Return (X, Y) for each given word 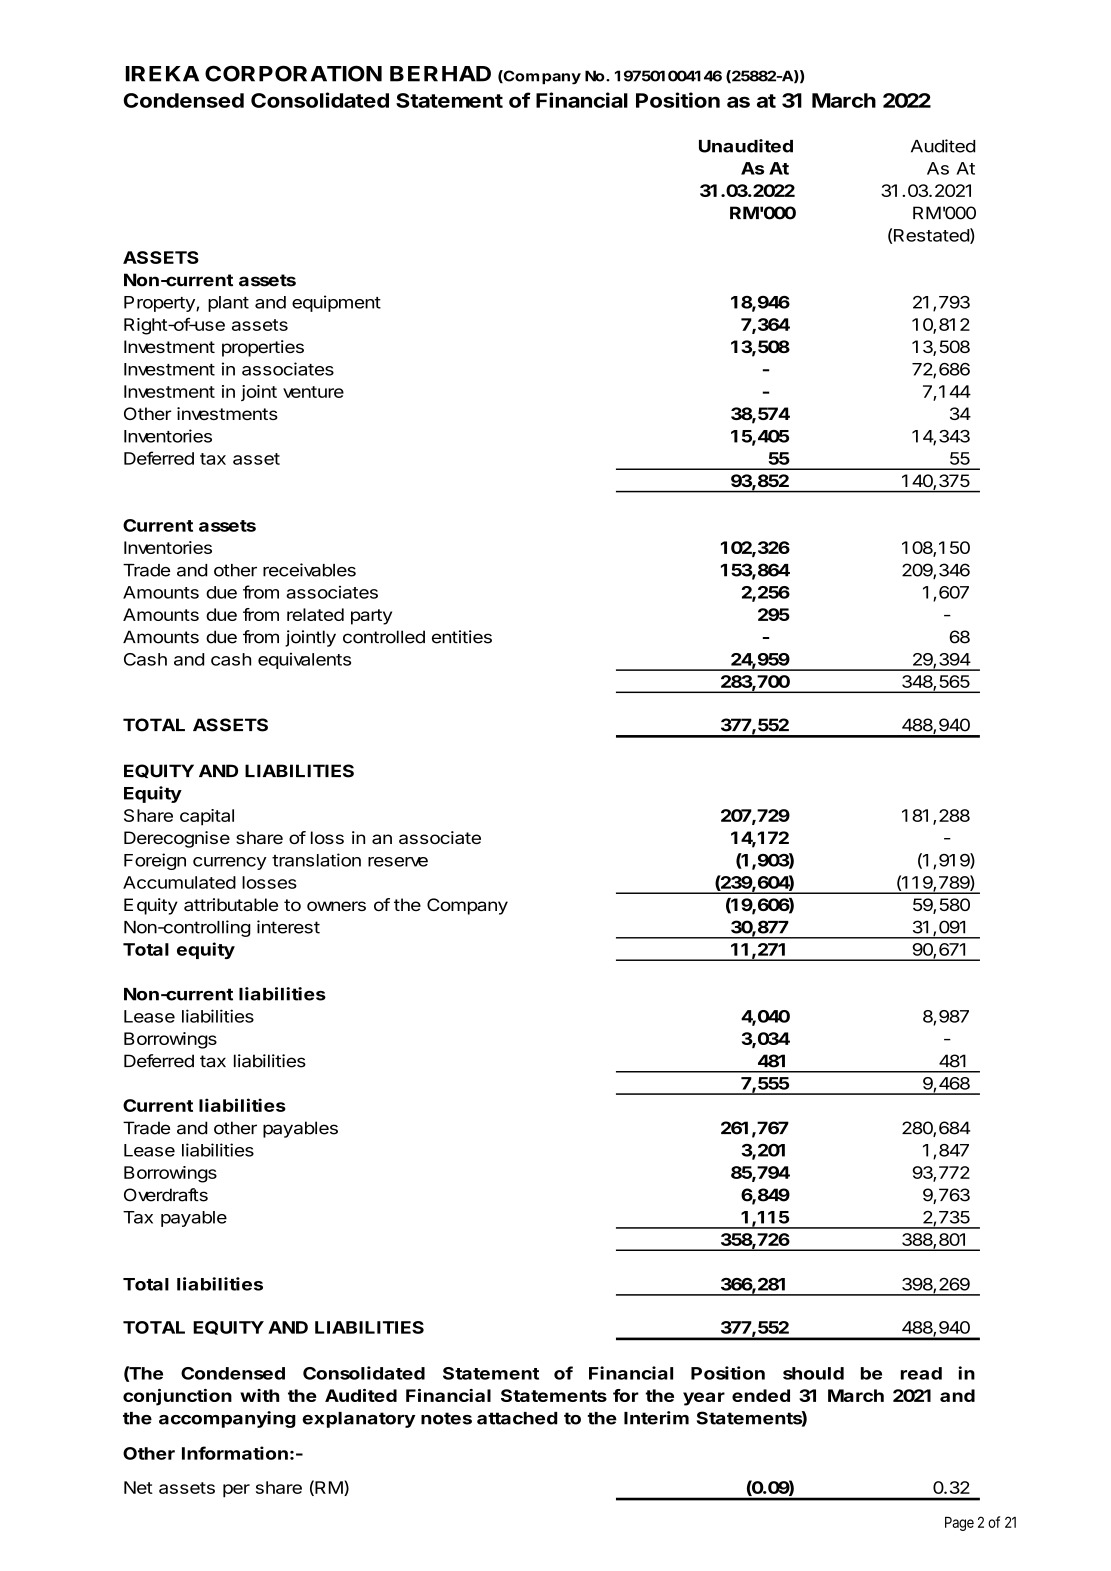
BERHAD (440, 74)
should (813, 1373)
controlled (384, 637)
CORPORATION (293, 73)
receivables (309, 570)
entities (462, 637)
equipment (336, 303)
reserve (398, 862)
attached (517, 1418)
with (259, 1395)
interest (288, 927)
